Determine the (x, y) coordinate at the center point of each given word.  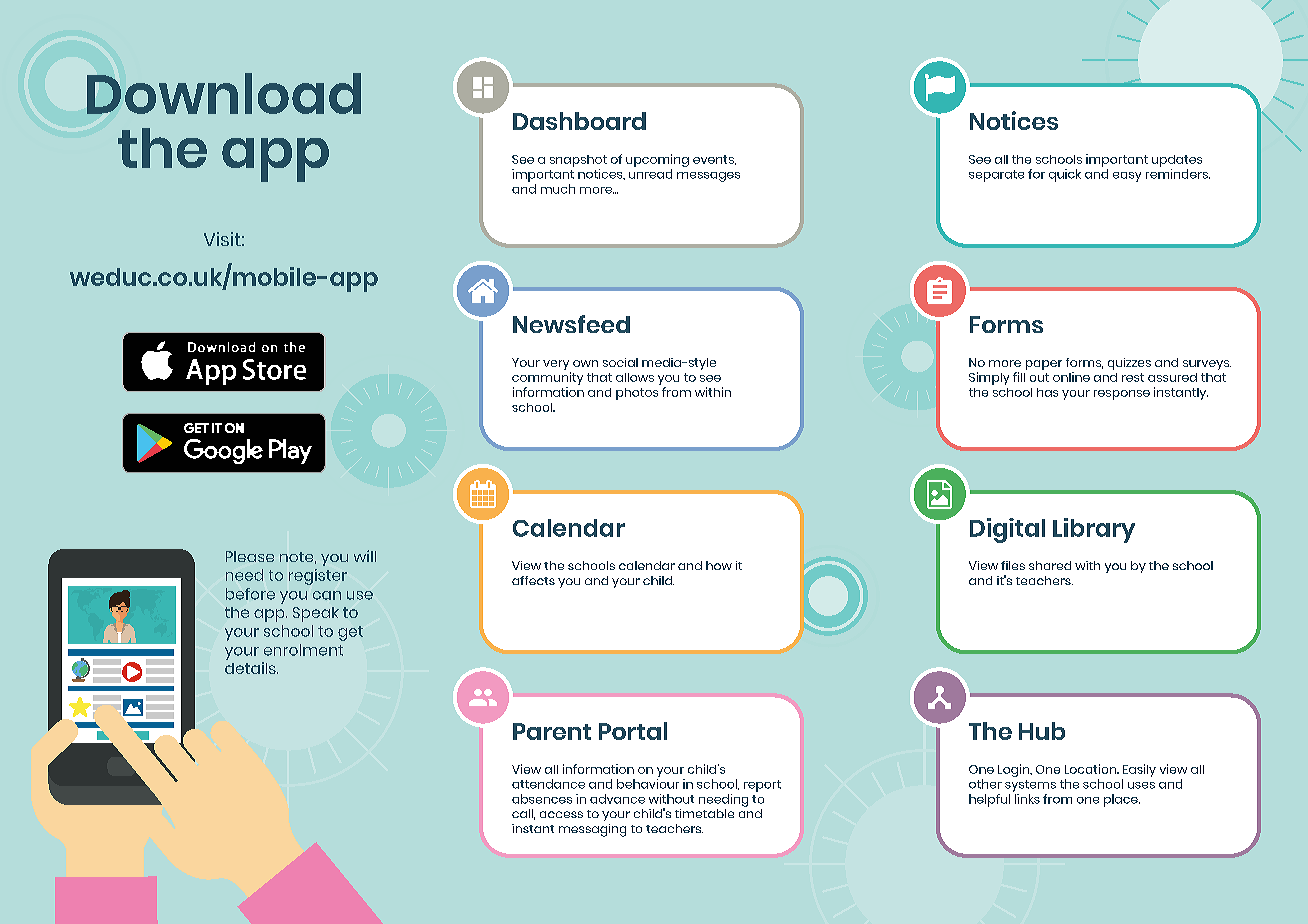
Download (224, 93)
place (1122, 800)
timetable (704, 813)
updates (1177, 161)
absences (542, 799)
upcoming (657, 160)
